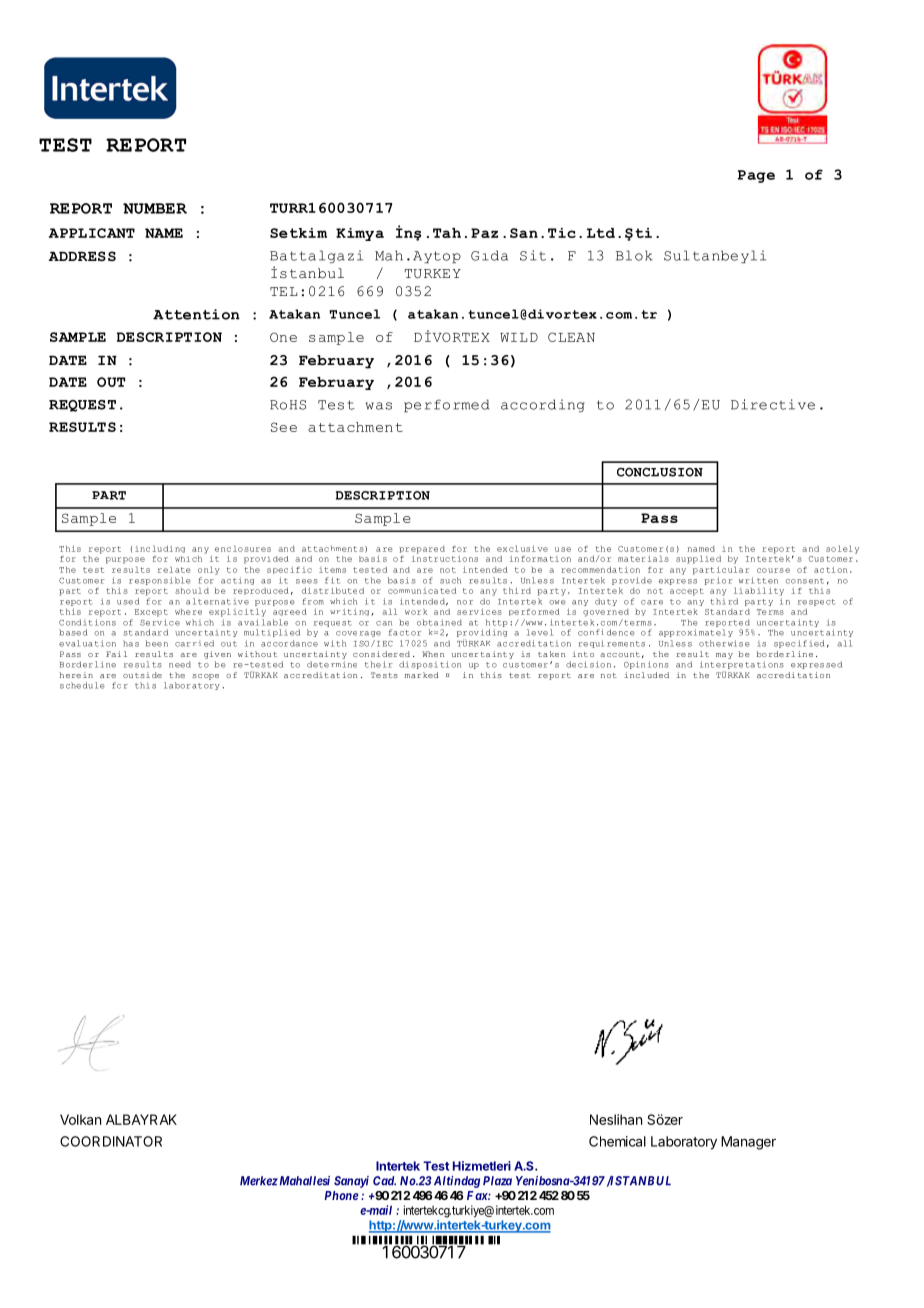 This document has width=924, height=1308. What do you see at coordinates (142, 675) in the document?
I see `outside` at bounding box center [142, 675].
